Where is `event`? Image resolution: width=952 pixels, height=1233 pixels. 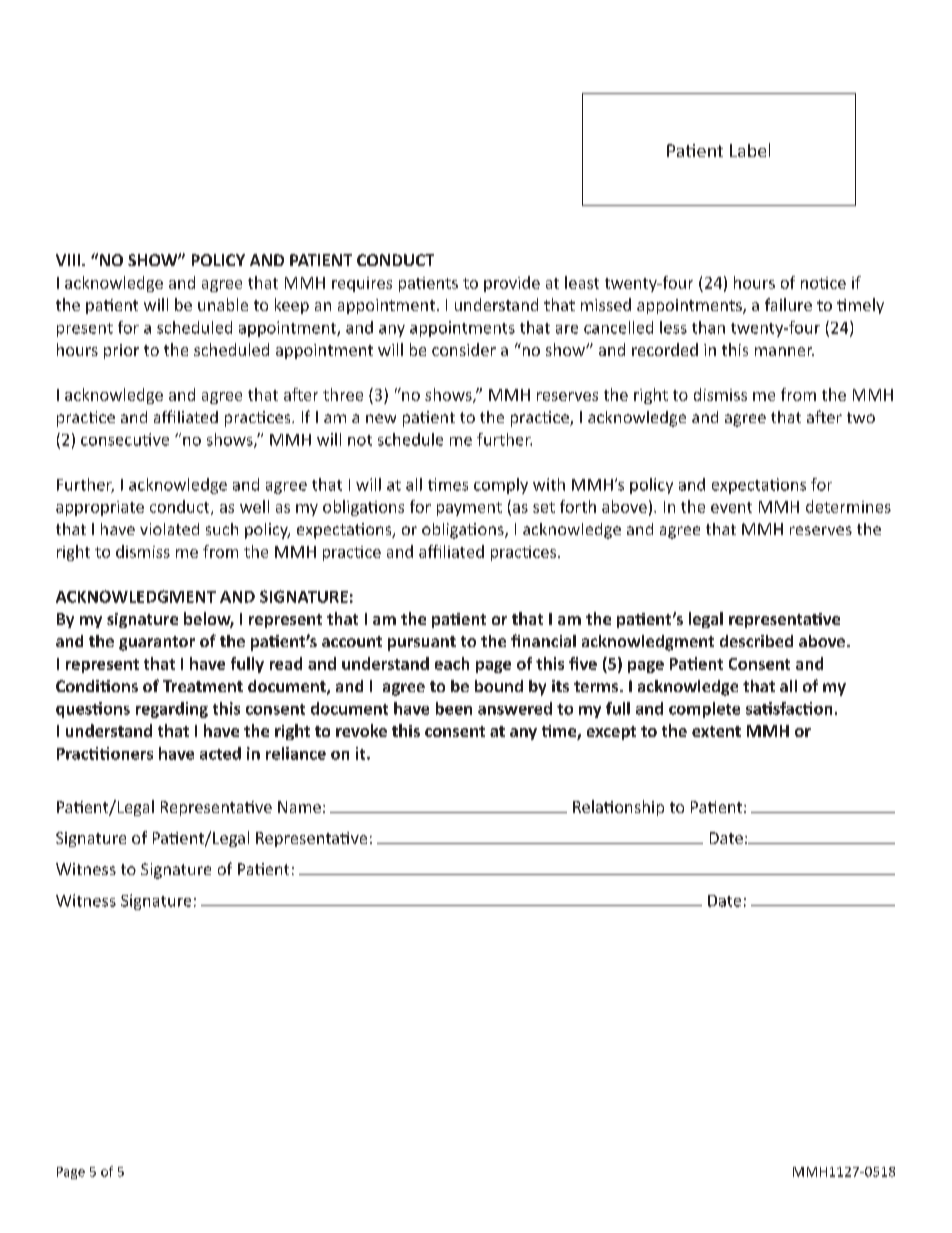 event is located at coordinates (731, 507).
